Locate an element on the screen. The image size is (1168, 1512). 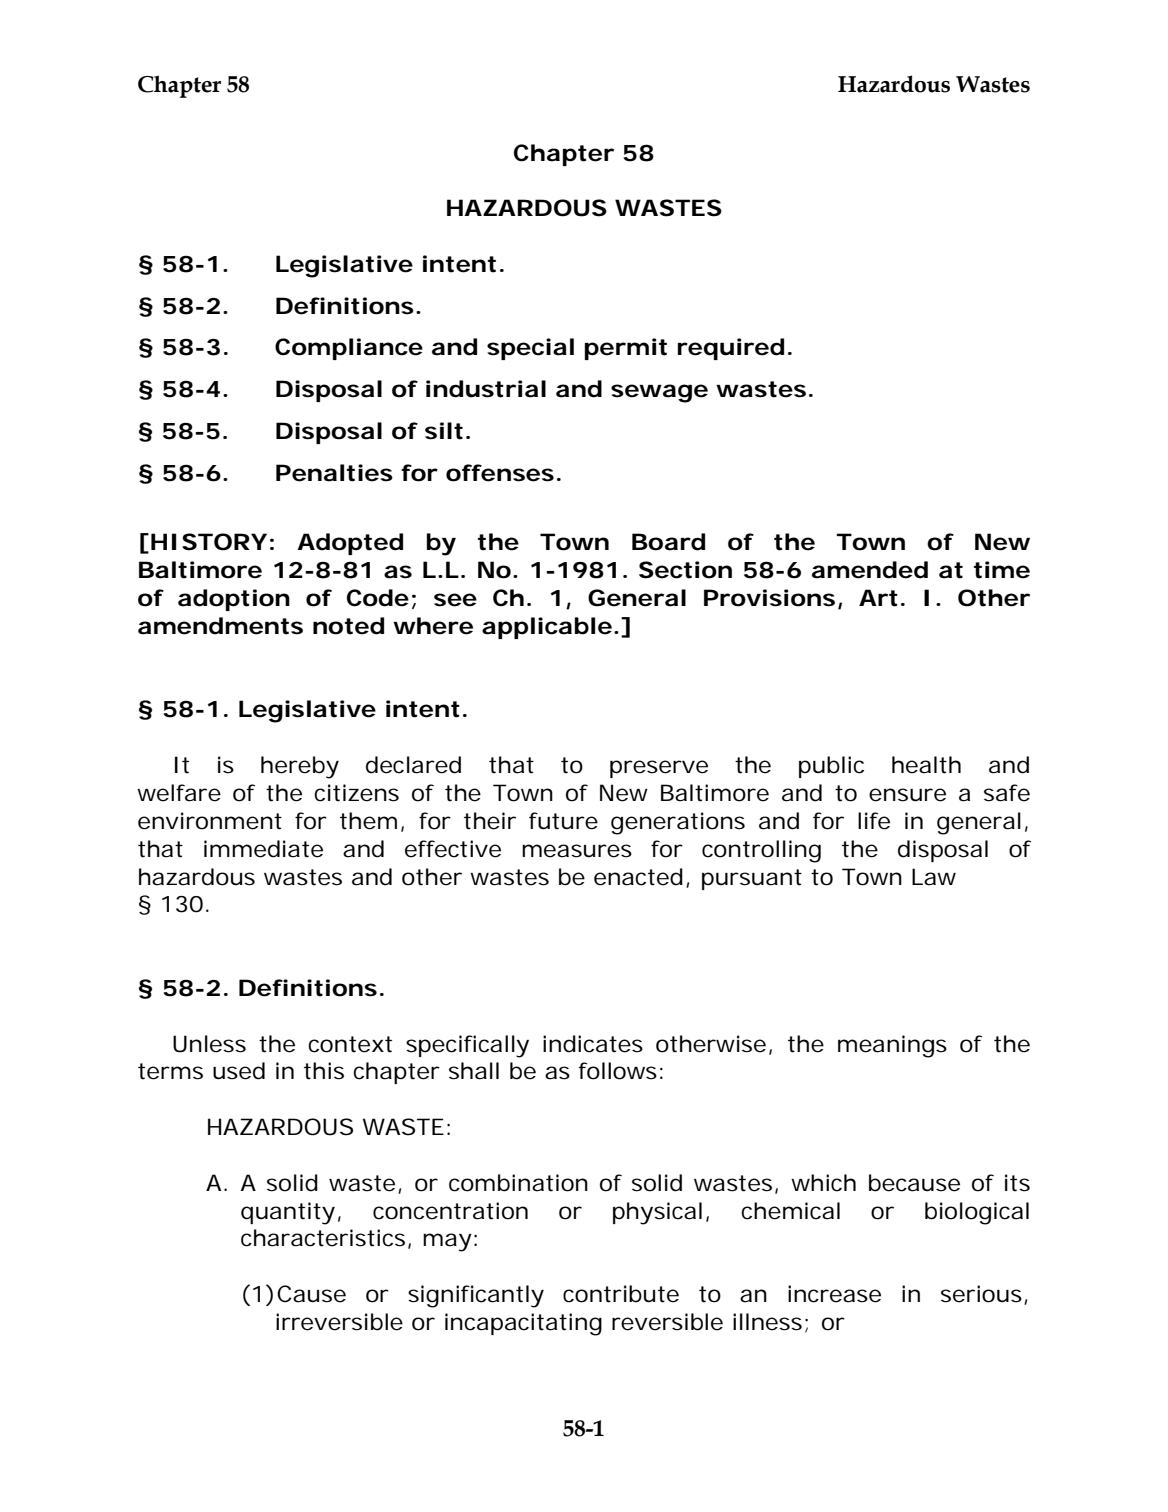
measures is located at coordinates (577, 851).
